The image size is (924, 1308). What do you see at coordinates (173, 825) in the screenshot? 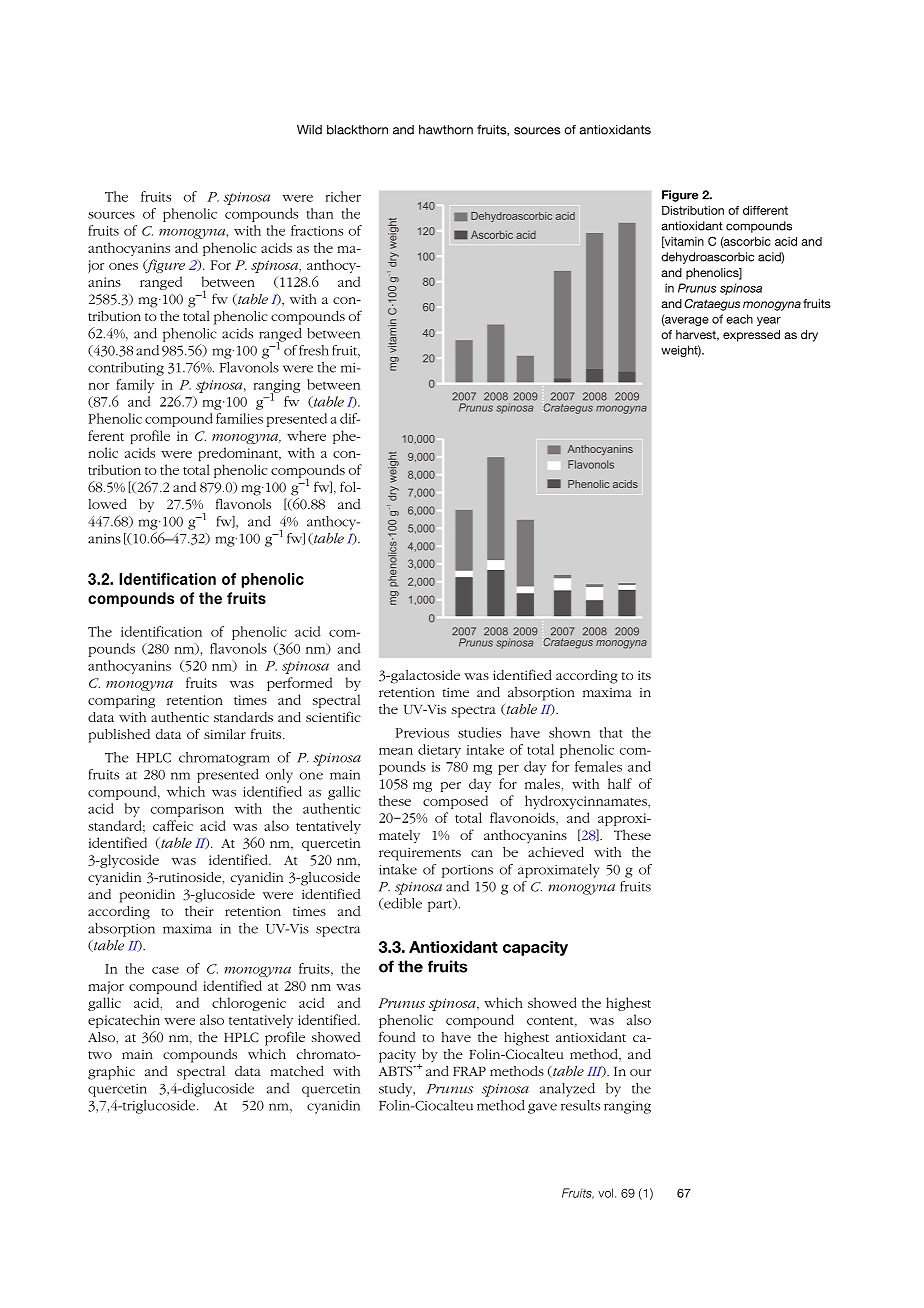
I see `caffeic` at bounding box center [173, 825].
